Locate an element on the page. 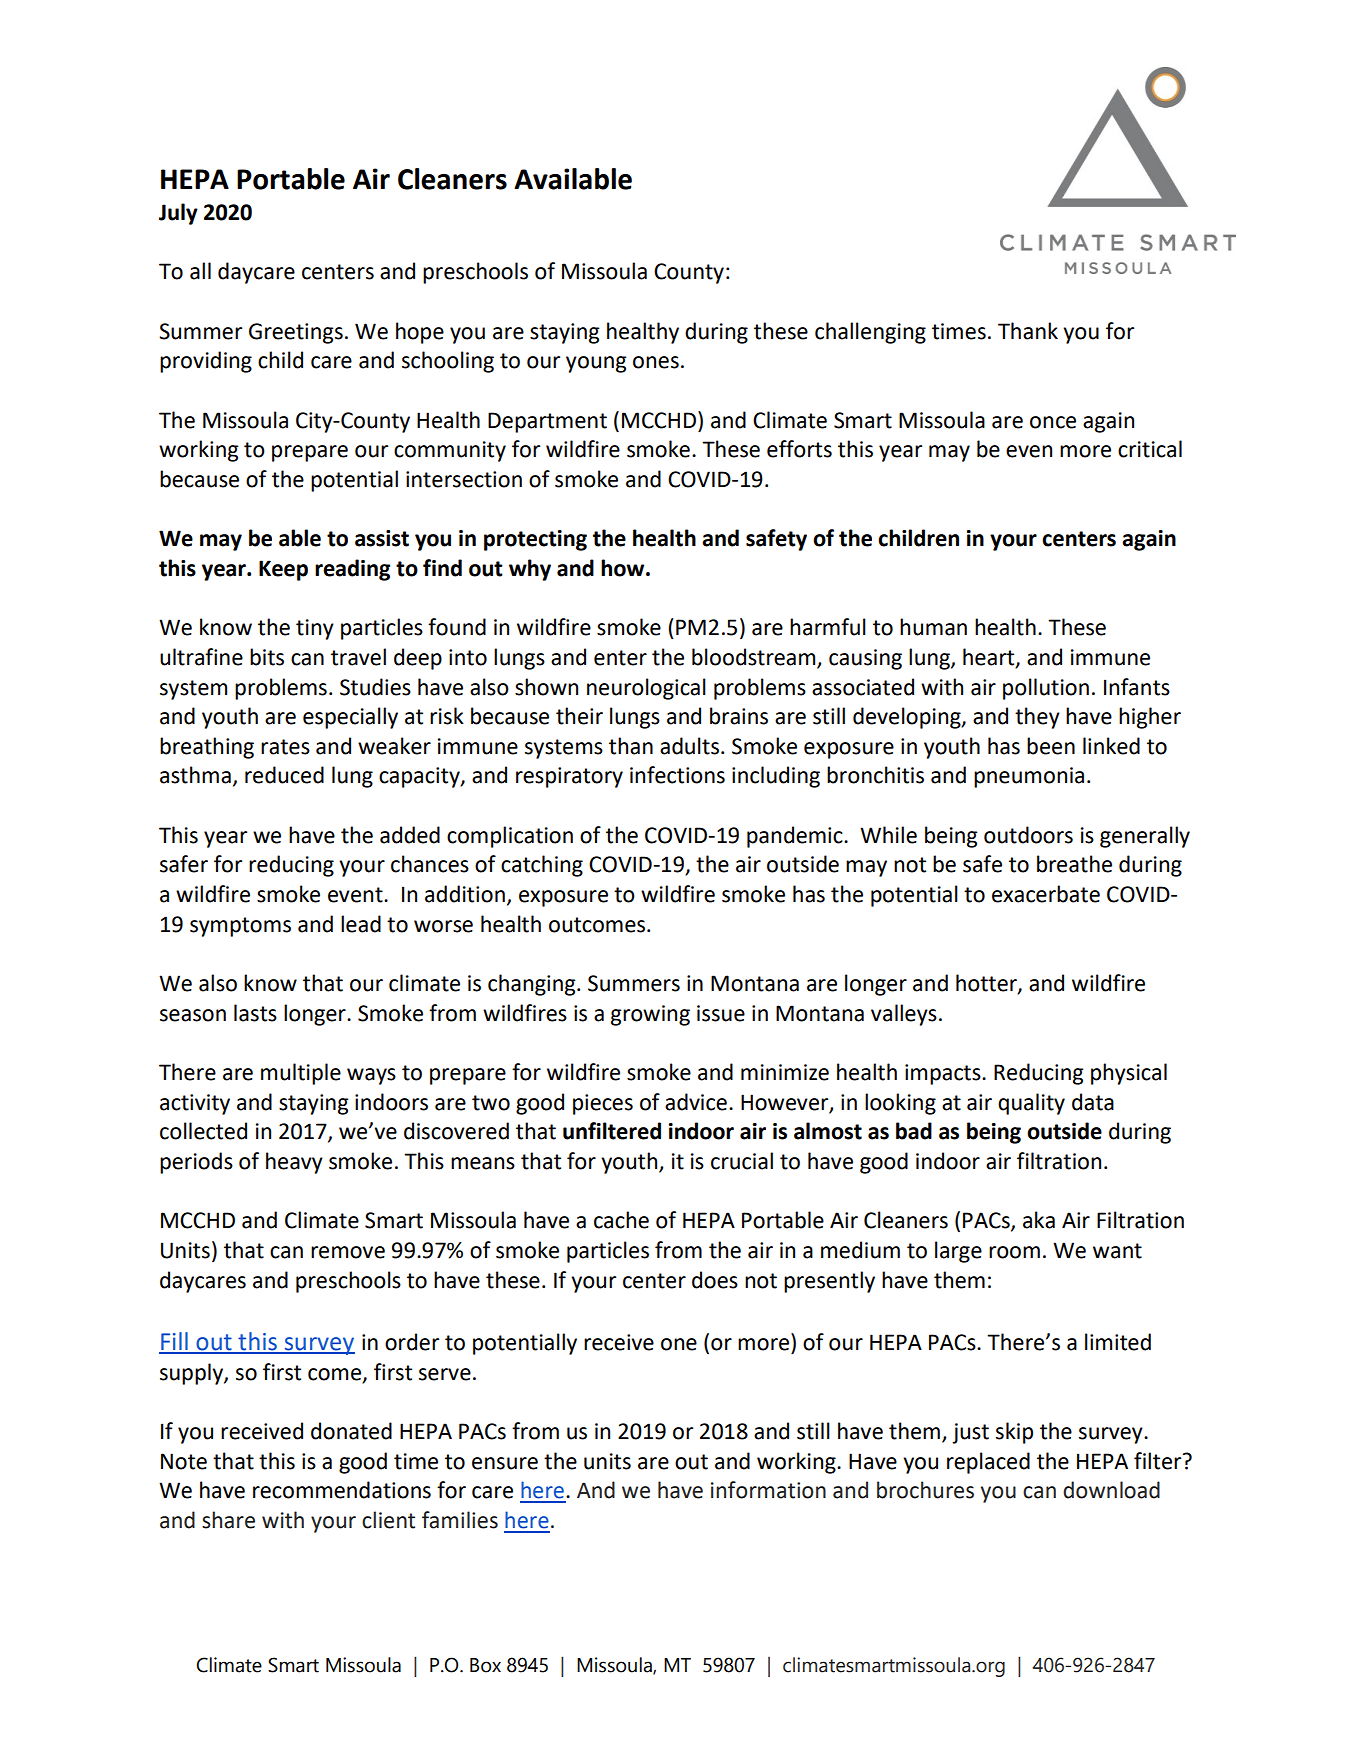 The image size is (1352, 1750). Box is located at coordinates (485, 1665).
